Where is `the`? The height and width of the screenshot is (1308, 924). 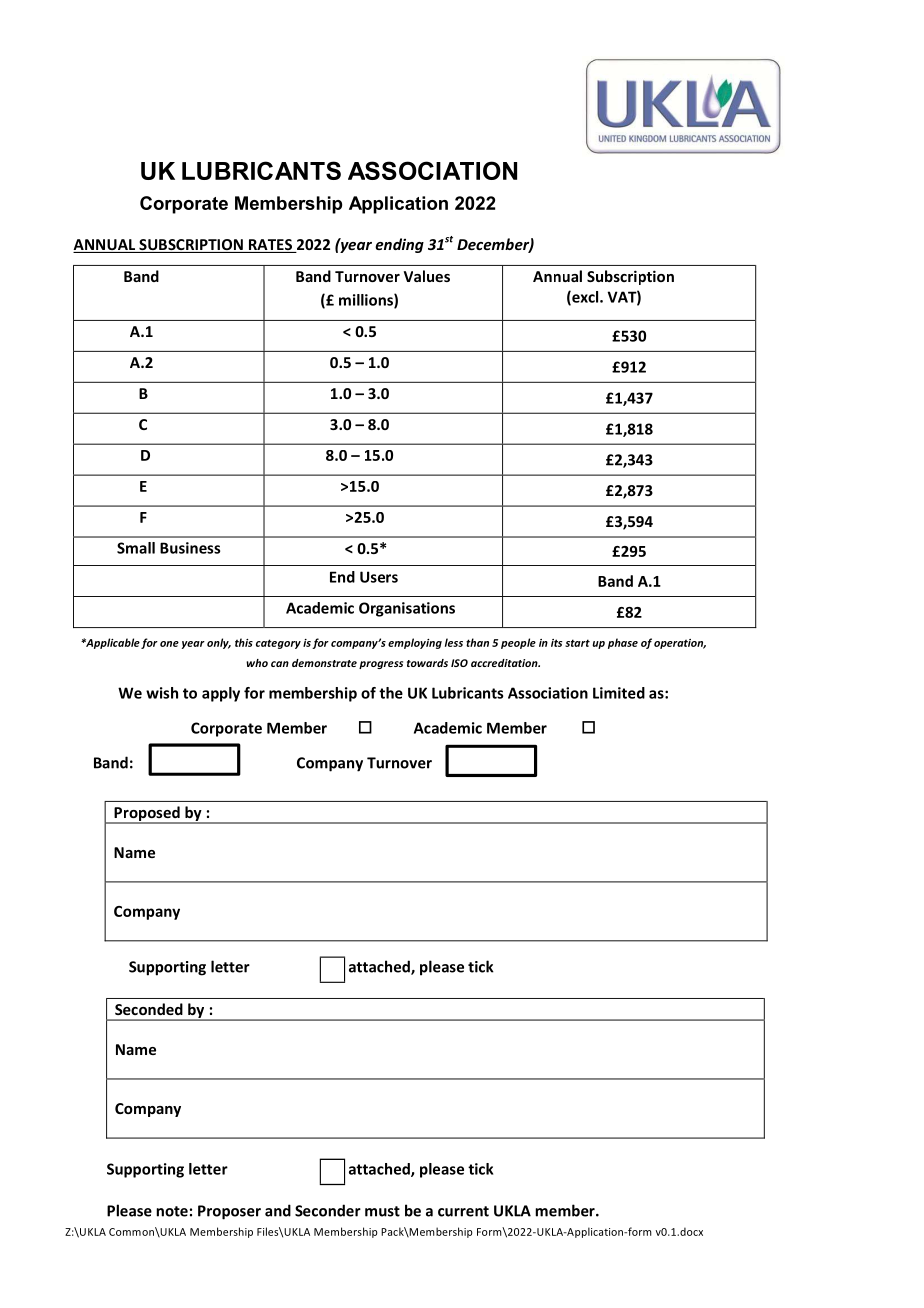
the is located at coordinates (391, 693).
